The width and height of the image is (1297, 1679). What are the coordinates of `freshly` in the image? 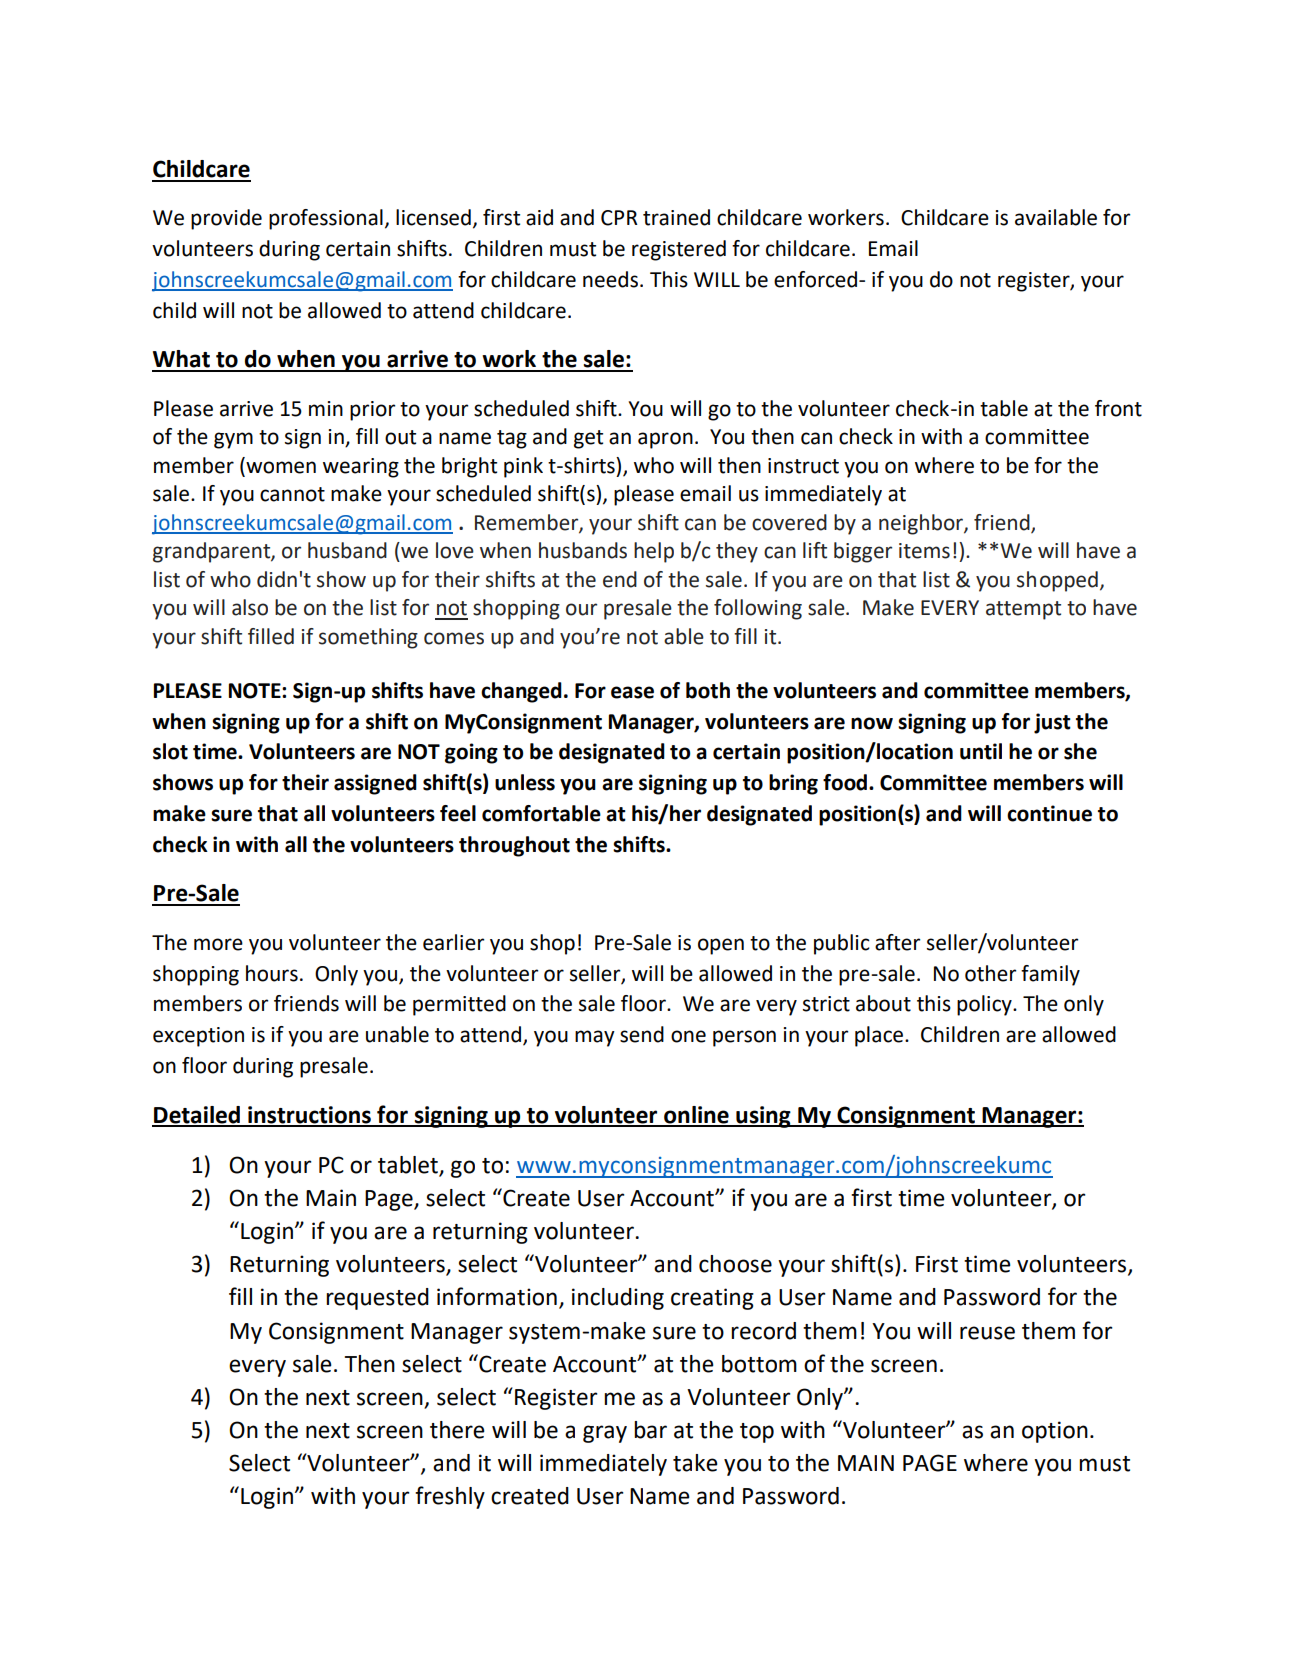 It's located at (450, 1497).
